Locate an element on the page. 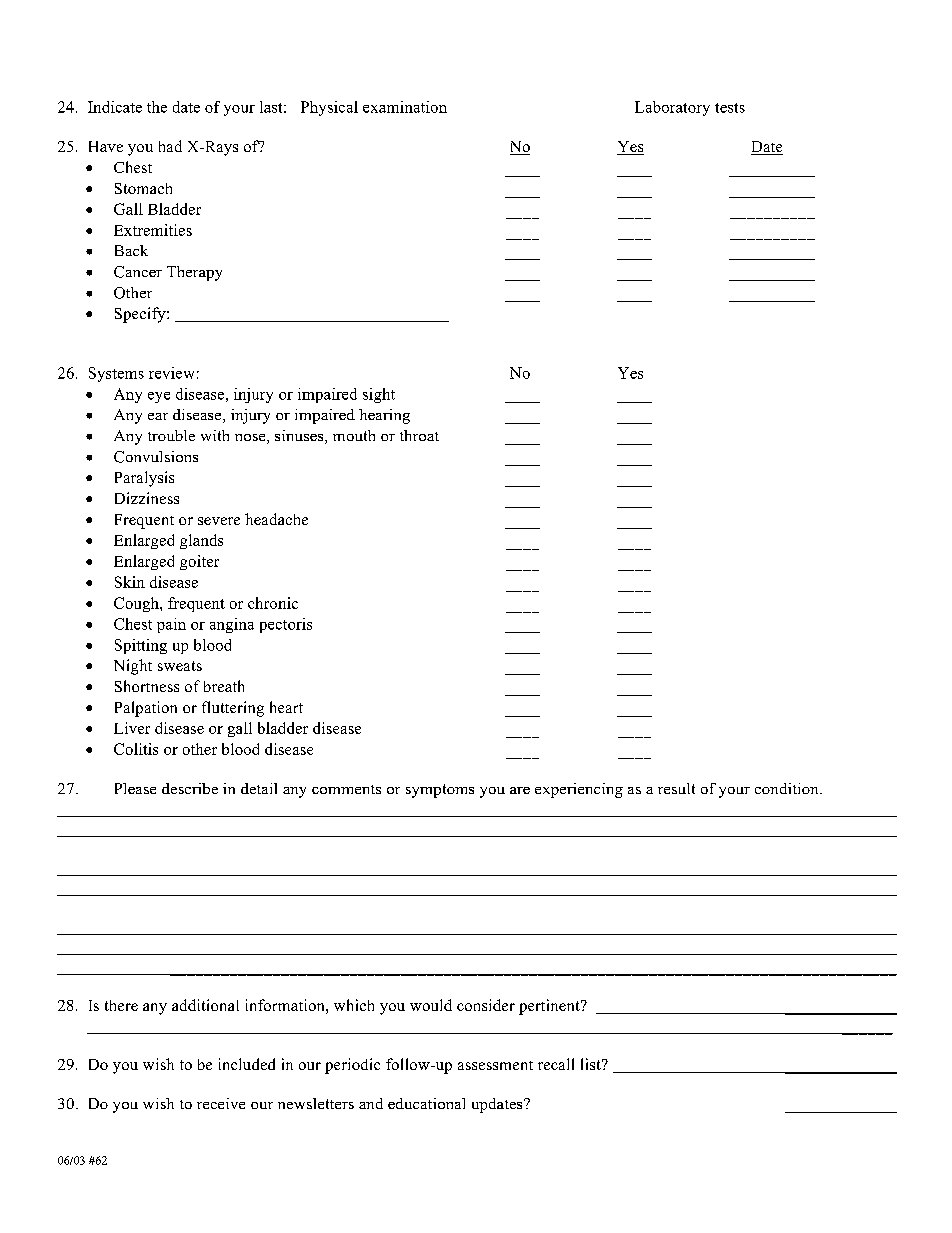 The width and height of the page is (952, 1233). examination is located at coordinates (405, 107).
